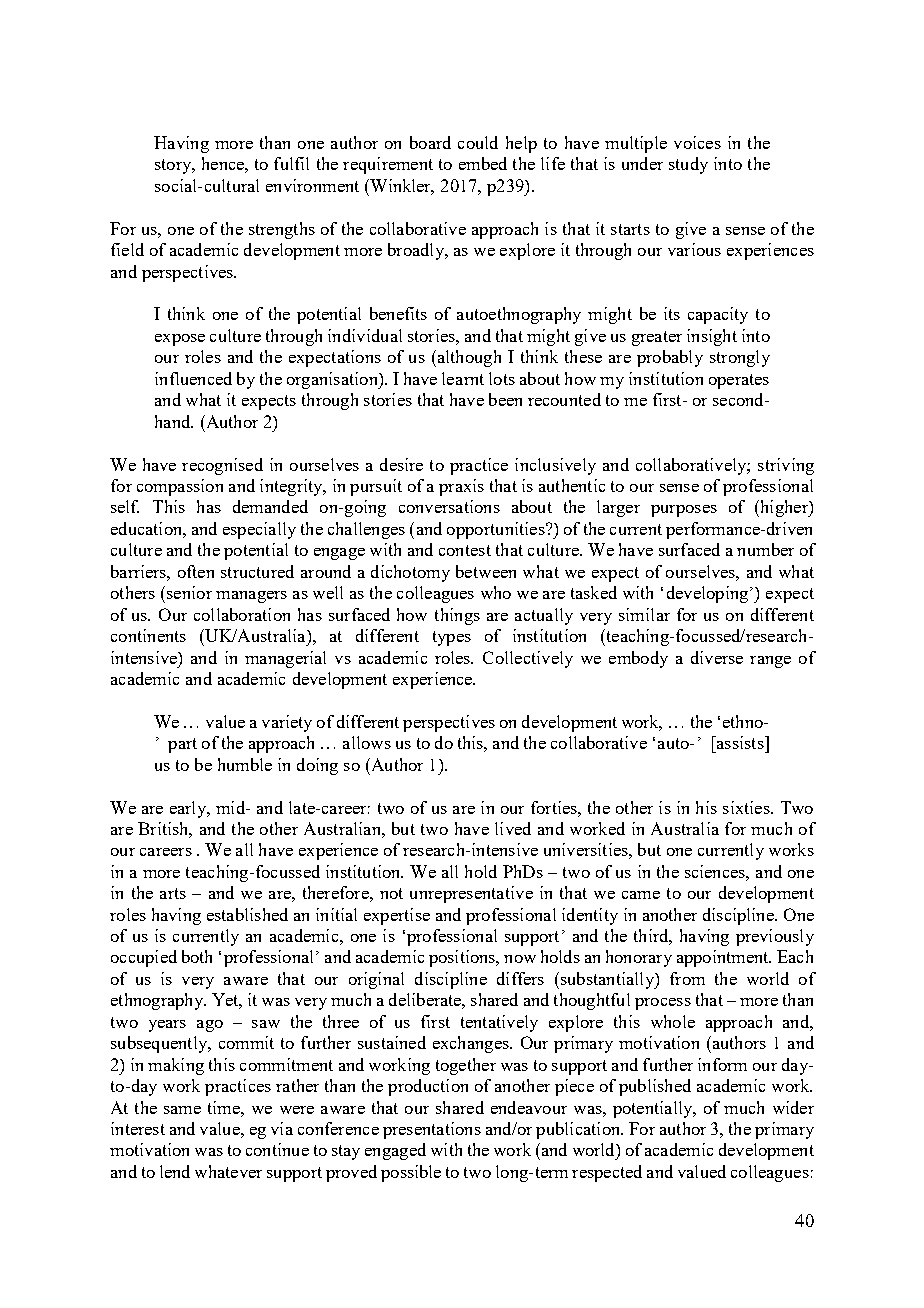  I want to click on presentations, so click(432, 1130).
